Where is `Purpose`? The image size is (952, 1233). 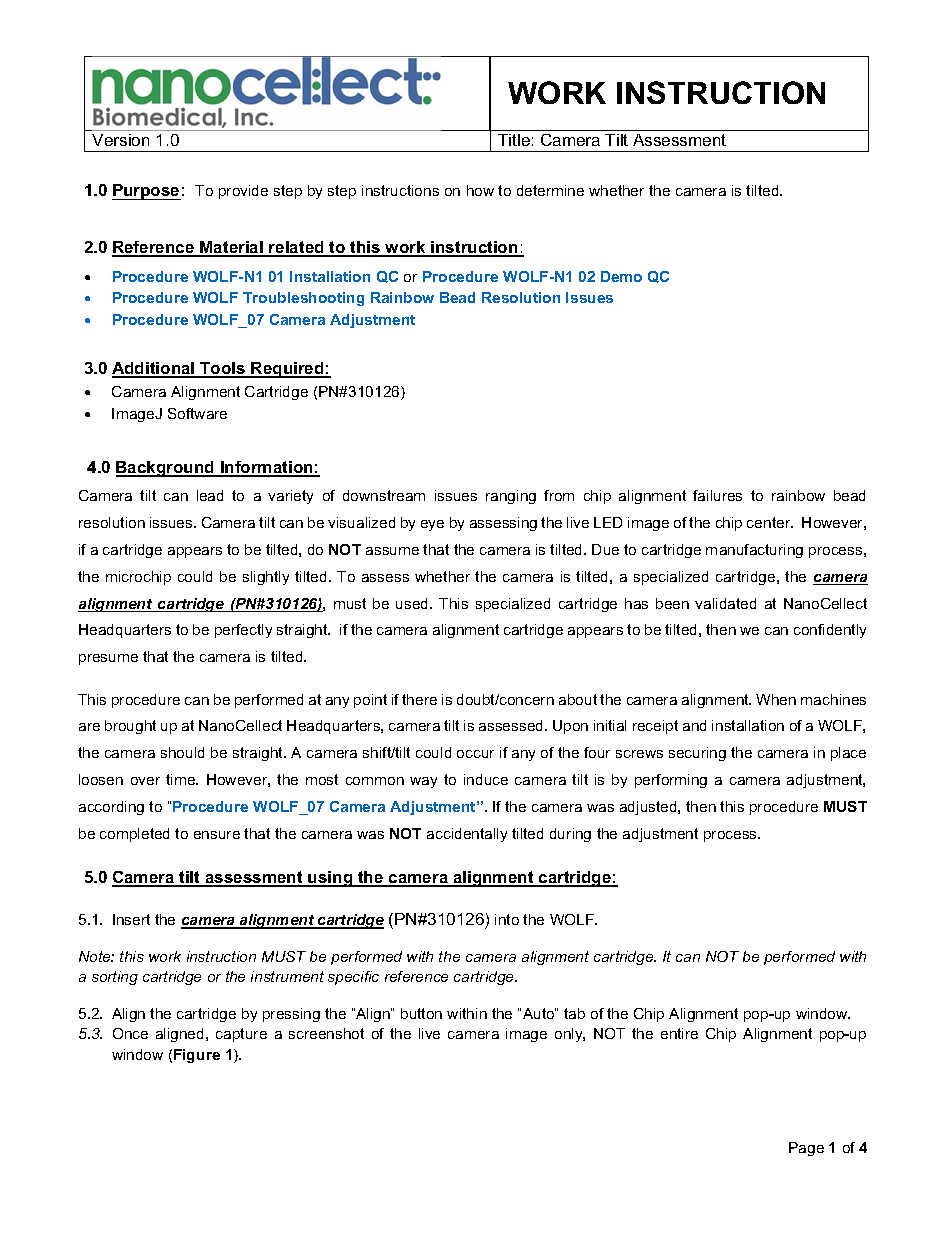 Purpose is located at coordinates (146, 192).
